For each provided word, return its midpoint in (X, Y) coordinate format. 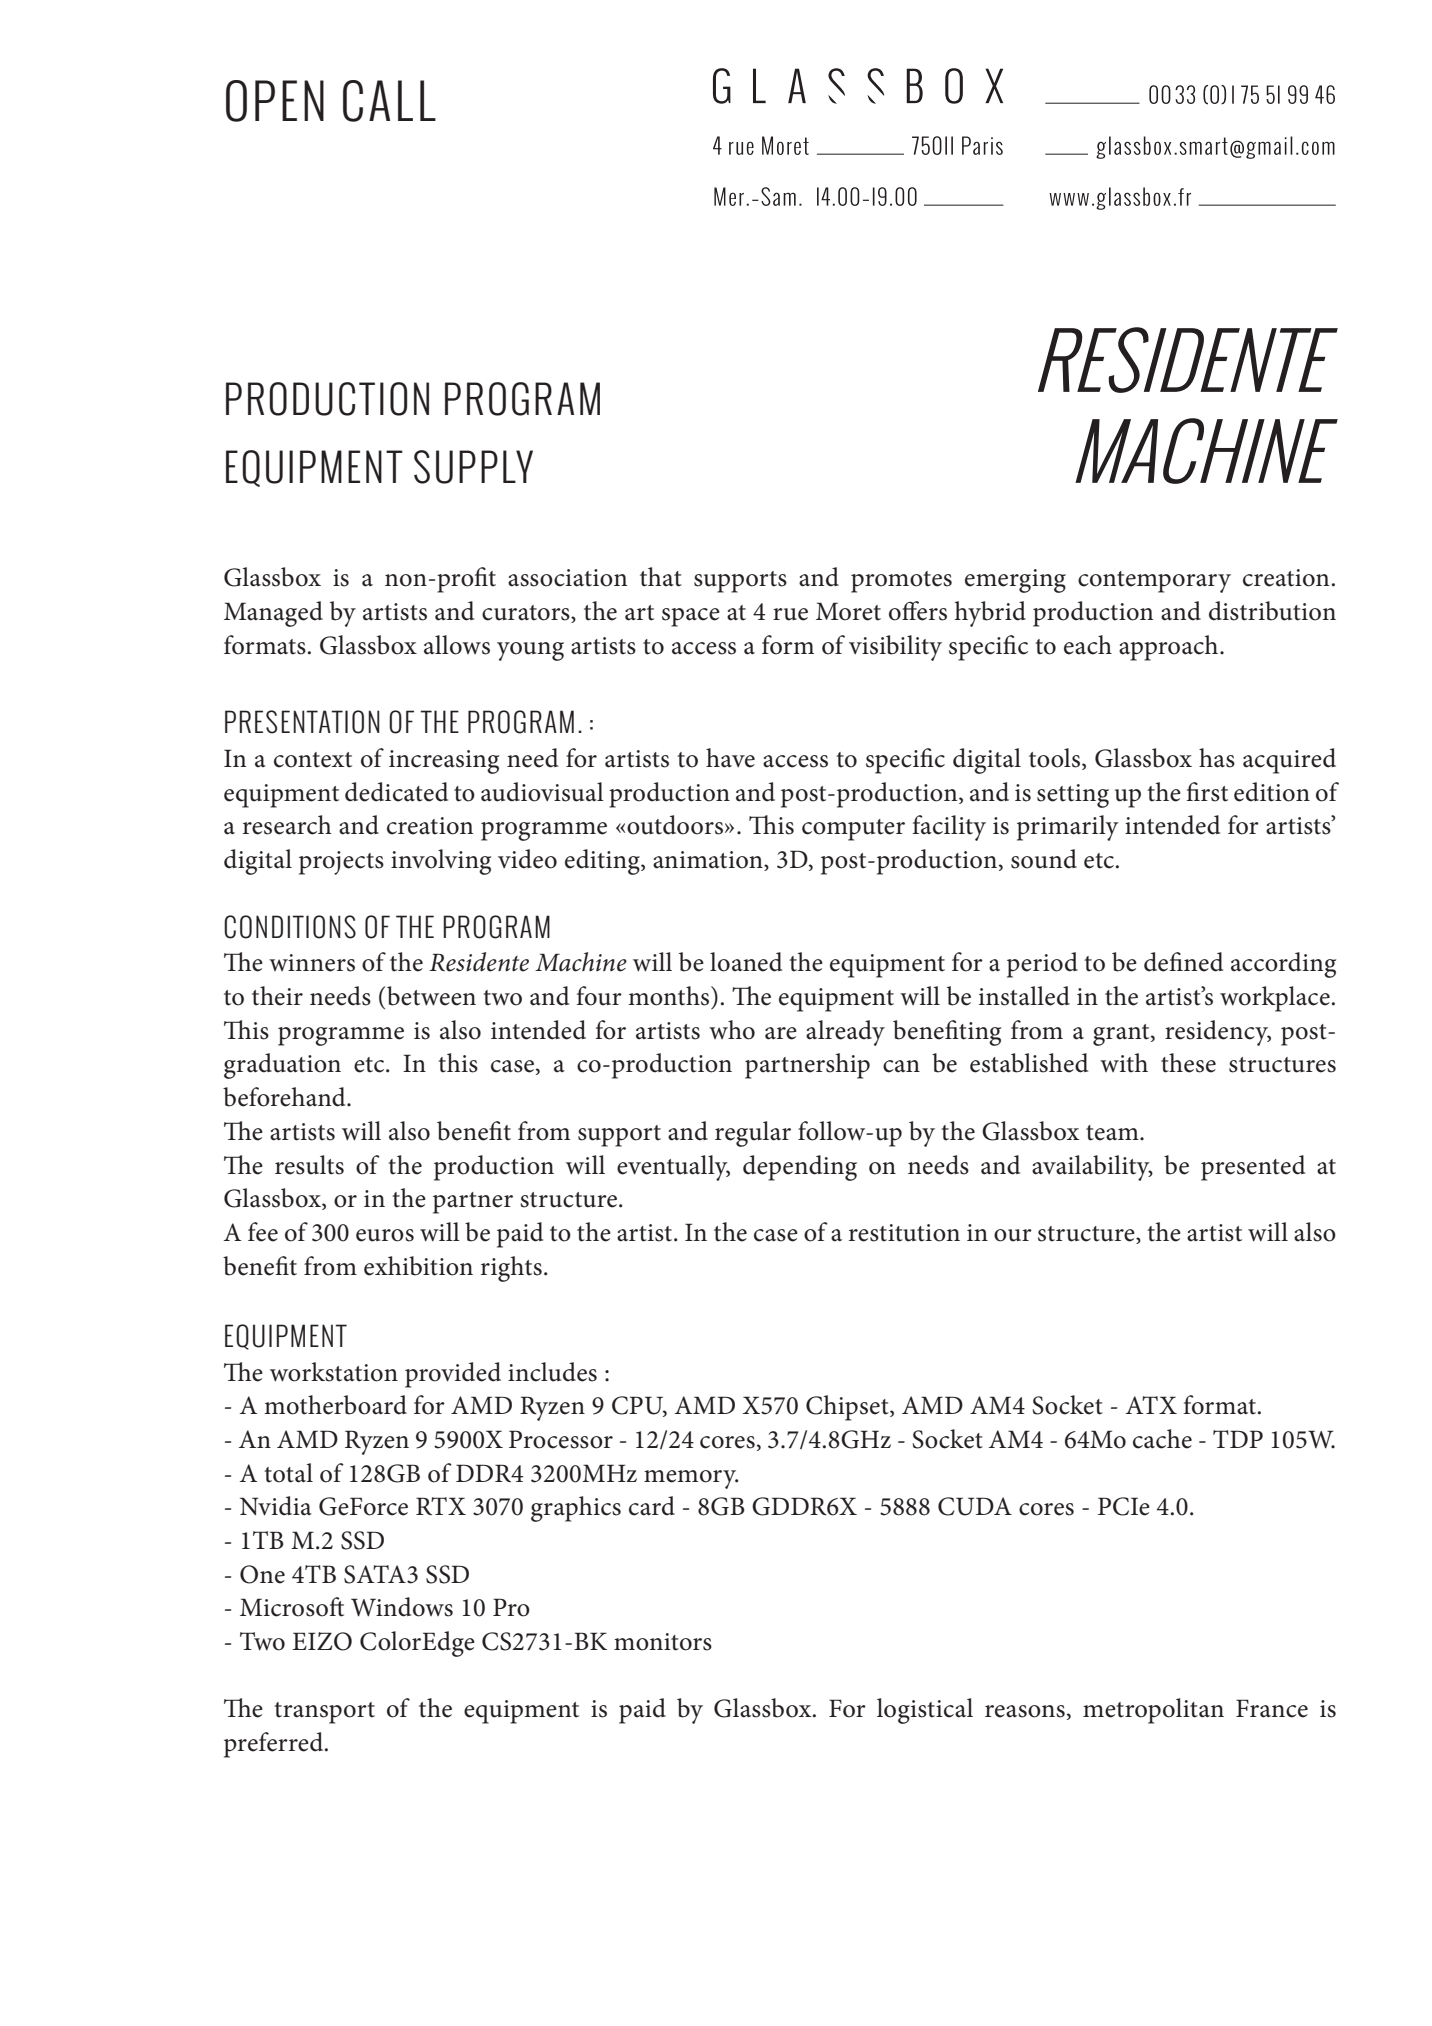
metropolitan (1153, 1711)
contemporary (1154, 582)
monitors (663, 1642)
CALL (389, 101)
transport (324, 1713)
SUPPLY (473, 467)
